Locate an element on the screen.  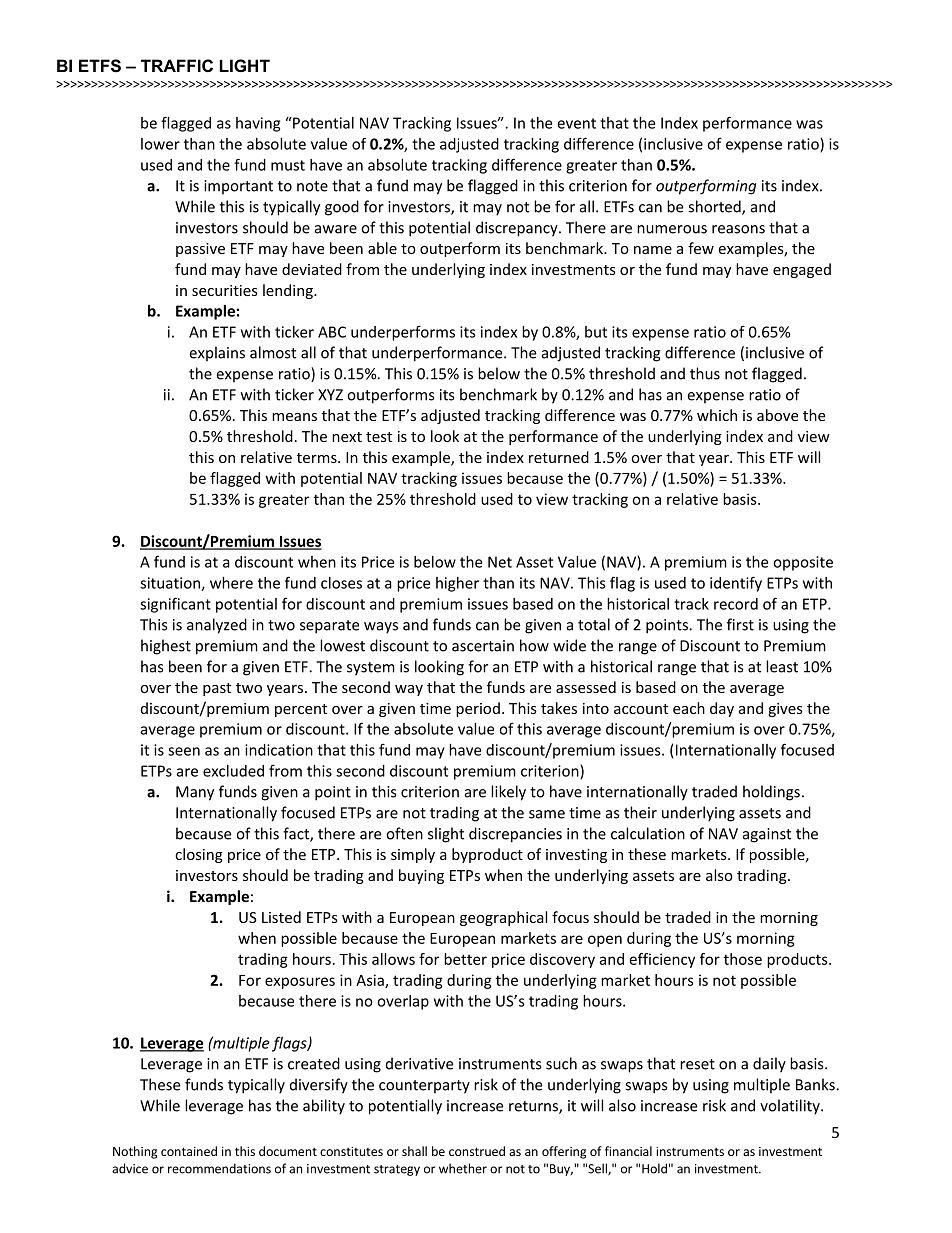
TRAFFIC is located at coordinates (177, 65).
